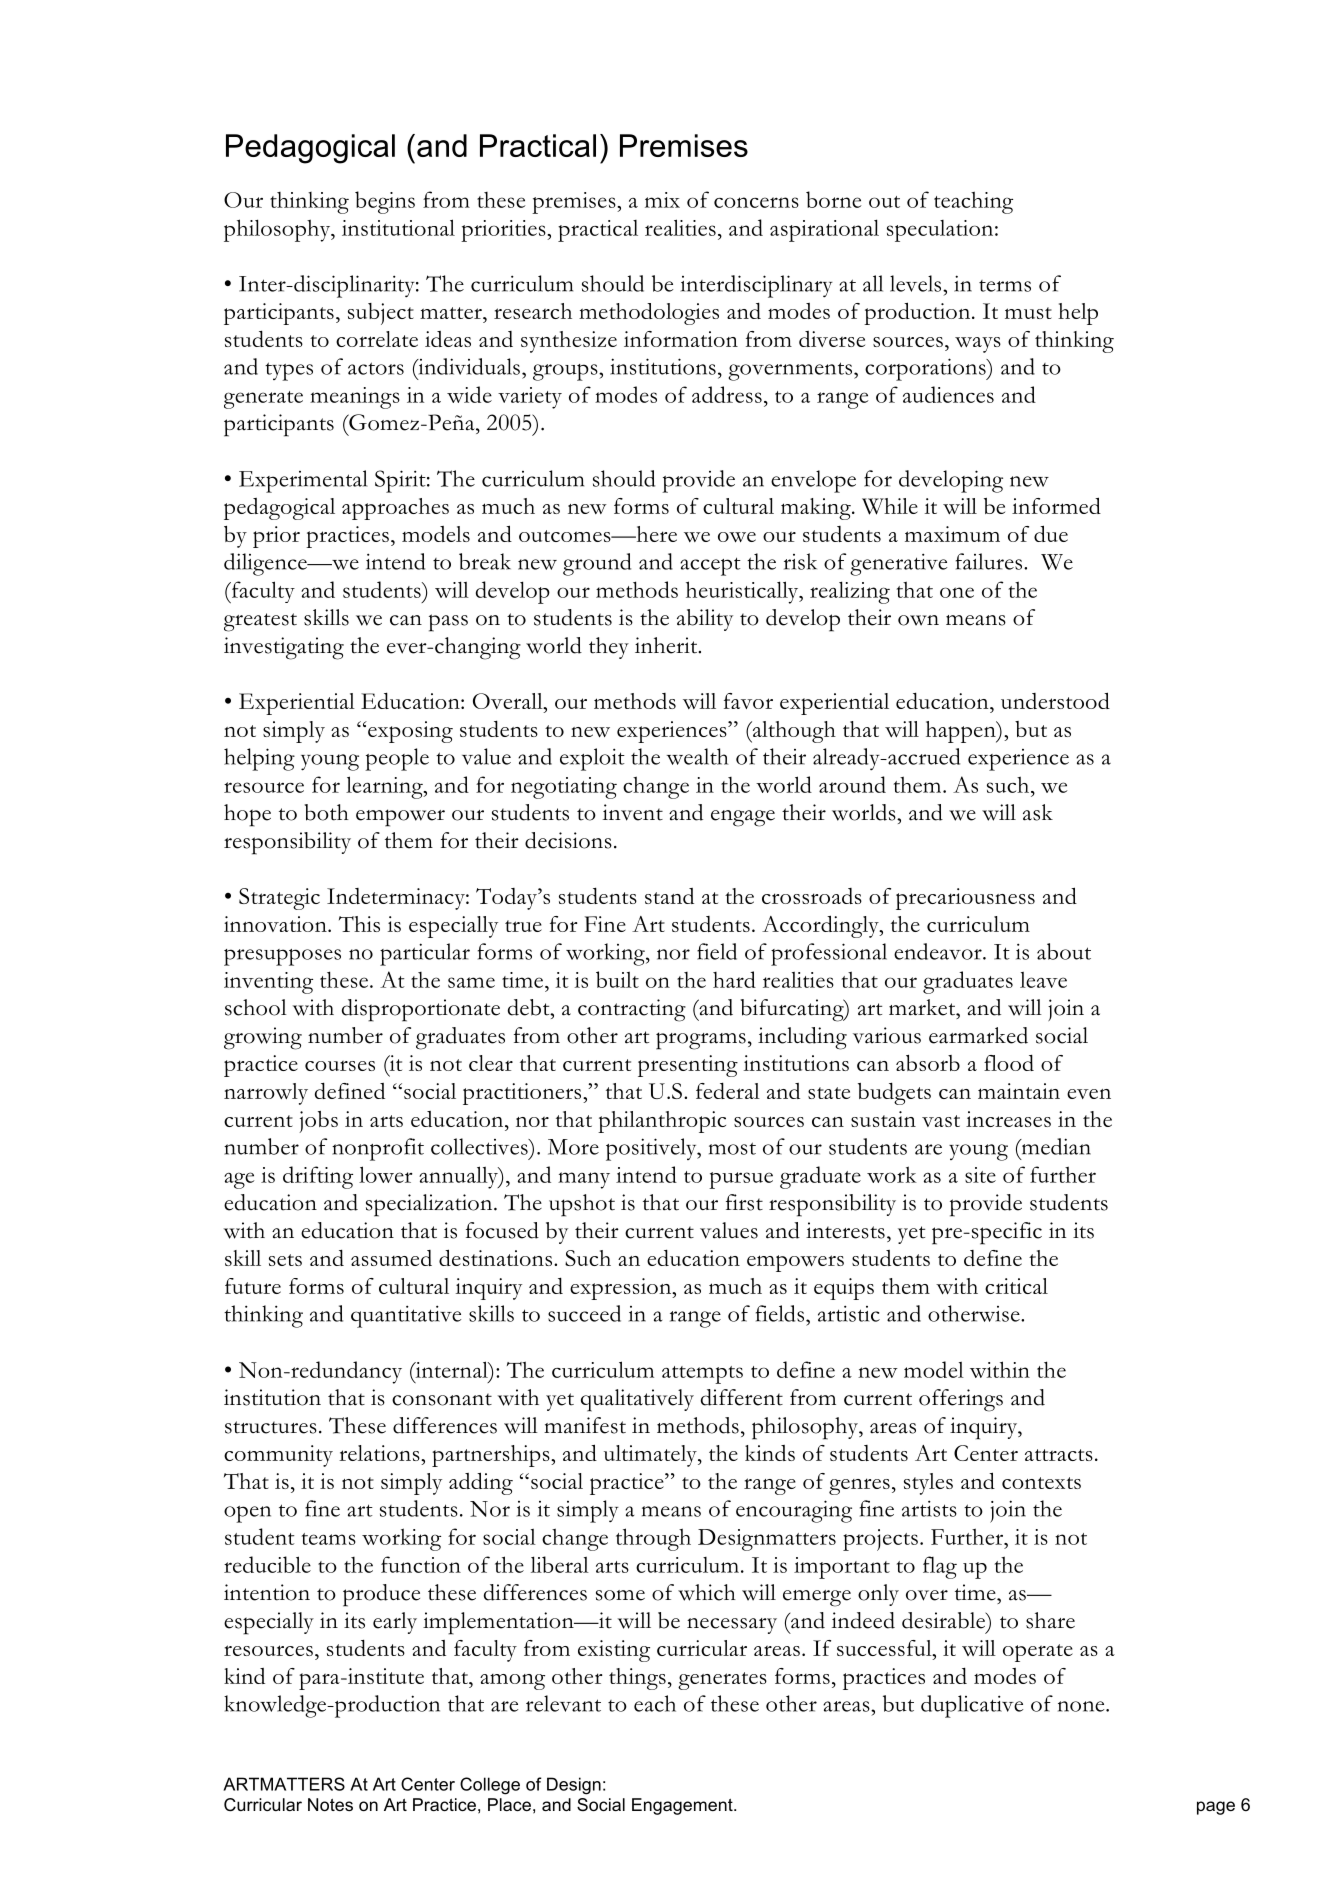 This screenshot has width=1339, height=1895. What do you see at coordinates (385, 202) in the screenshot?
I see `begins` at bounding box center [385, 202].
